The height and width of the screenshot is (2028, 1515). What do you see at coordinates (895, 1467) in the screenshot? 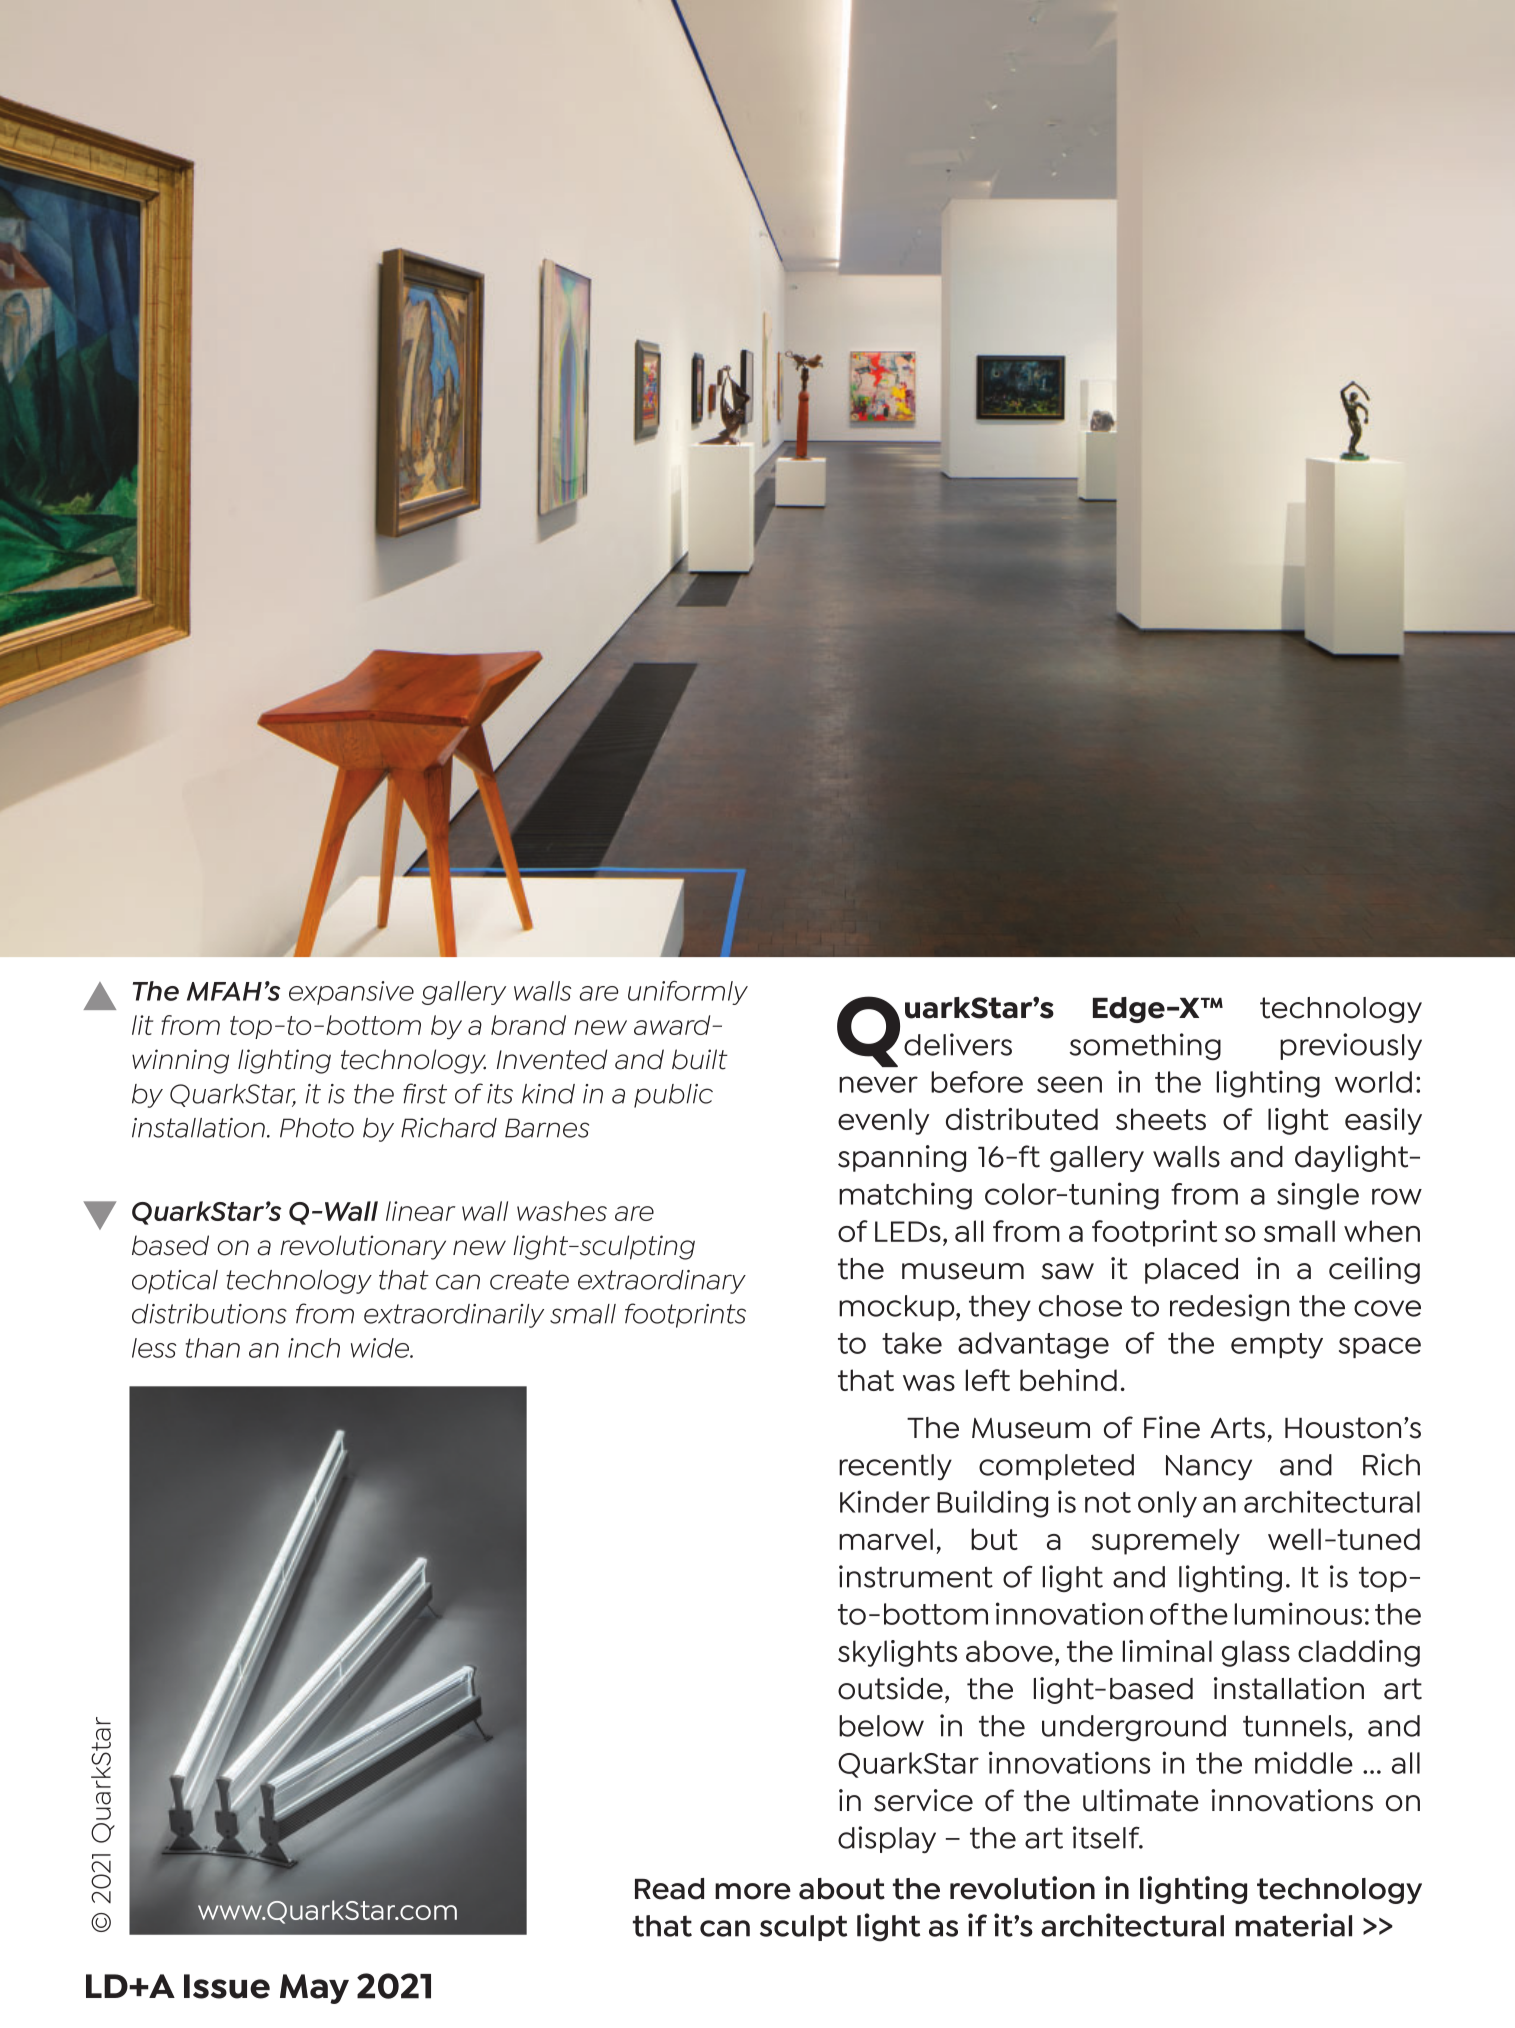
I see `recently` at bounding box center [895, 1467].
